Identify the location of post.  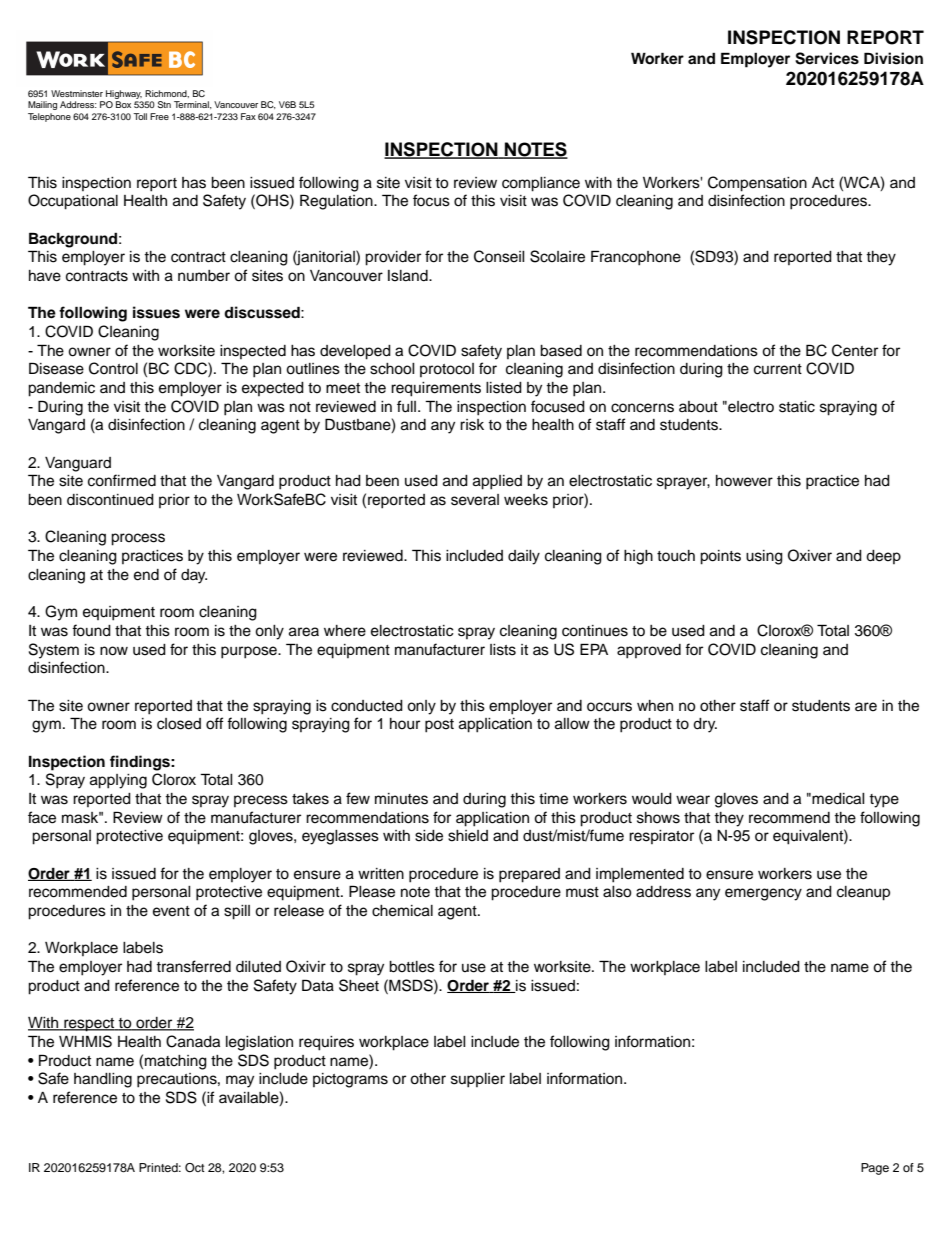
(439, 726).
